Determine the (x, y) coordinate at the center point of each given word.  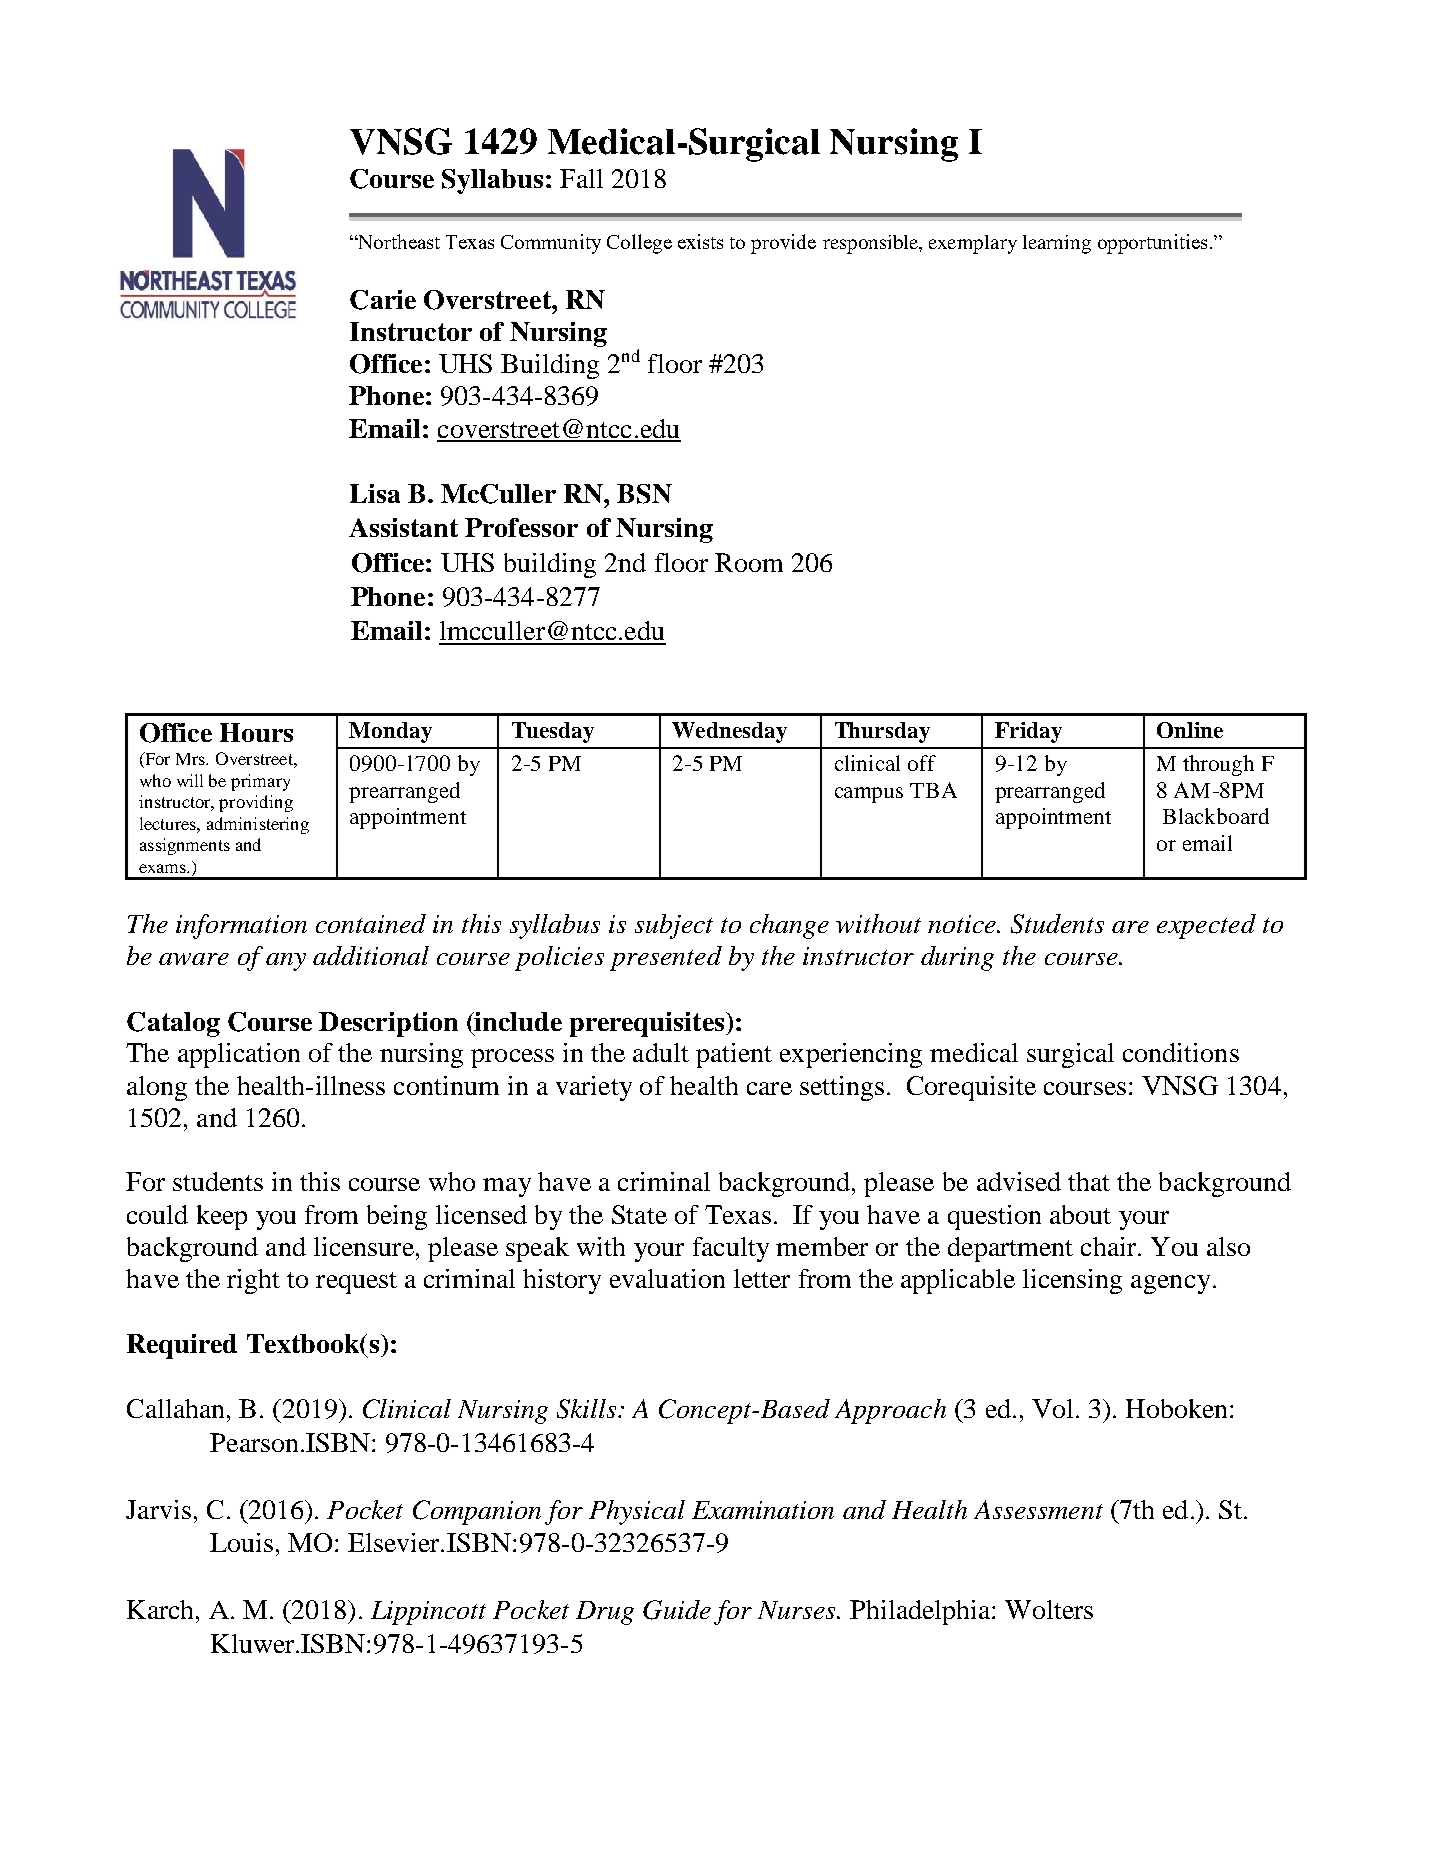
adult (661, 1052)
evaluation (667, 1278)
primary (260, 782)
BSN (644, 494)
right (253, 1281)
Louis (241, 1542)
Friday (1028, 732)
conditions (1181, 1052)
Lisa (375, 493)
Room (749, 562)
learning (1057, 244)
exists (700, 241)
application (239, 1055)
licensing (1072, 1281)
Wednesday (729, 732)
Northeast (398, 241)
